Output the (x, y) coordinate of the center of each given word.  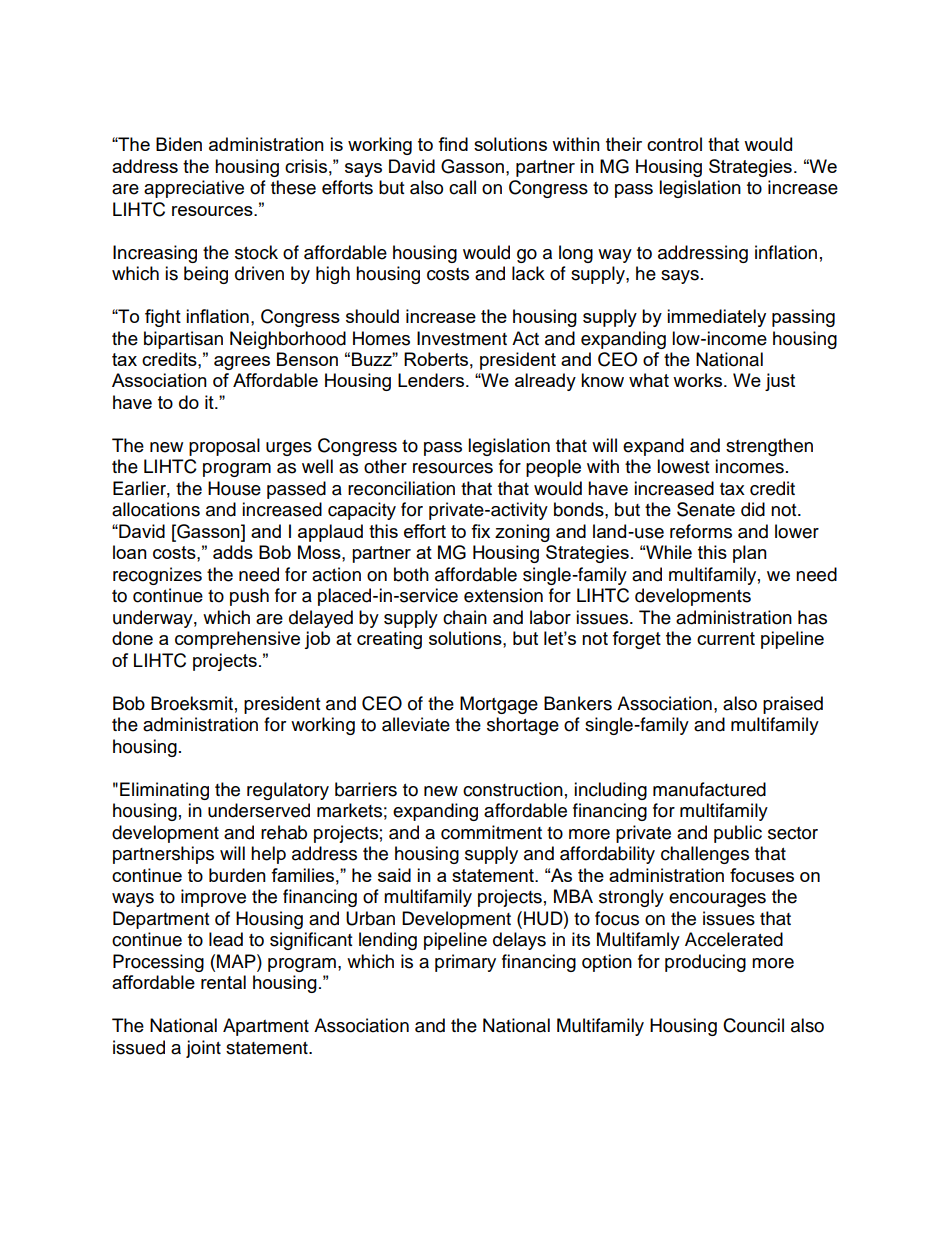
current (726, 638)
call (462, 187)
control (674, 144)
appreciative (194, 189)
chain (465, 617)
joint (203, 1049)
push (249, 597)
